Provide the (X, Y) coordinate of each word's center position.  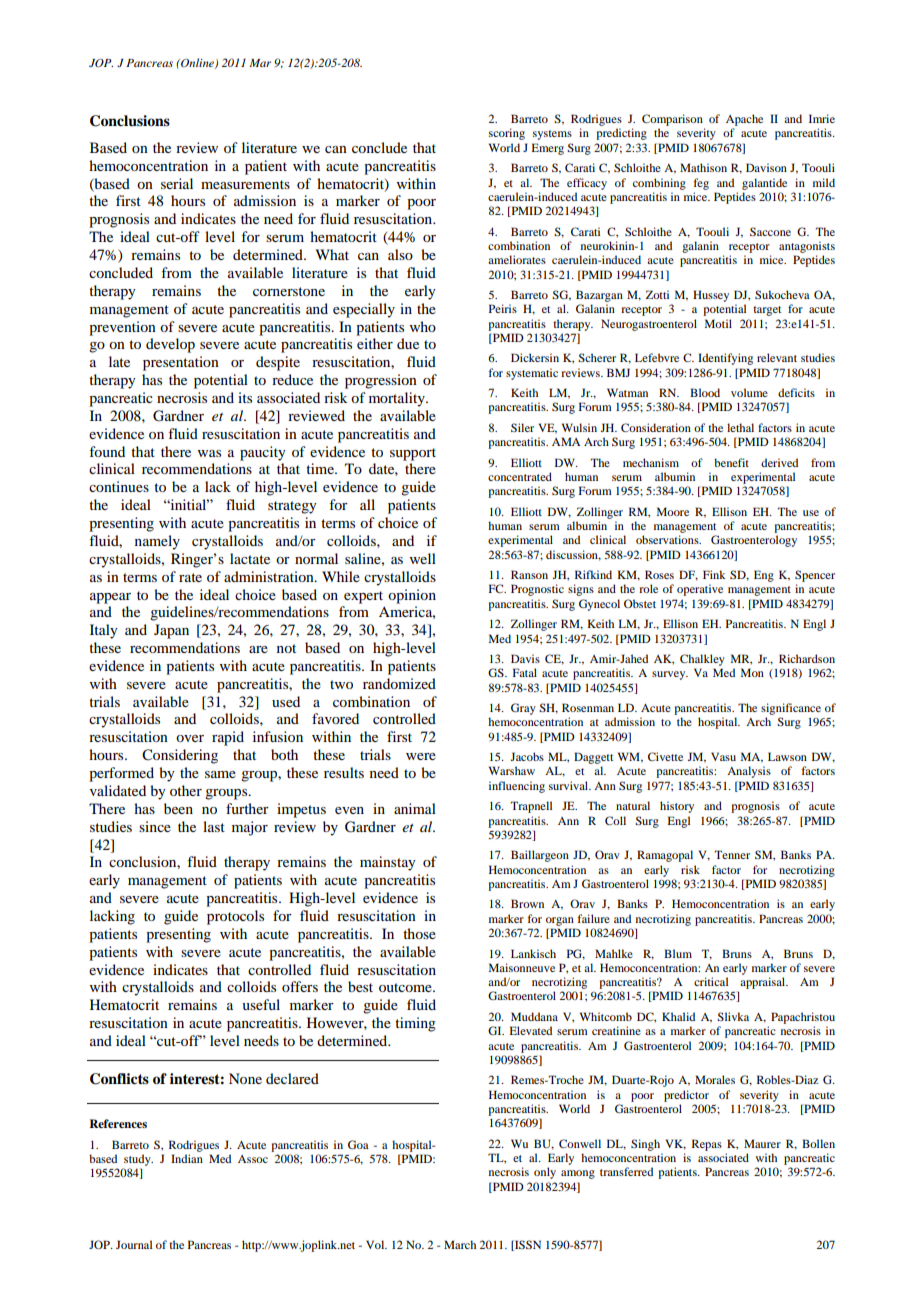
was (209, 453)
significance (791, 709)
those (419, 933)
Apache (744, 120)
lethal (740, 427)
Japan (171, 631)
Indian (187, 1158)
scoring (507, 134)
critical (711, 981)
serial (177, 183)
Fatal (525, 672)
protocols (235, 917)
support (413, 454)
